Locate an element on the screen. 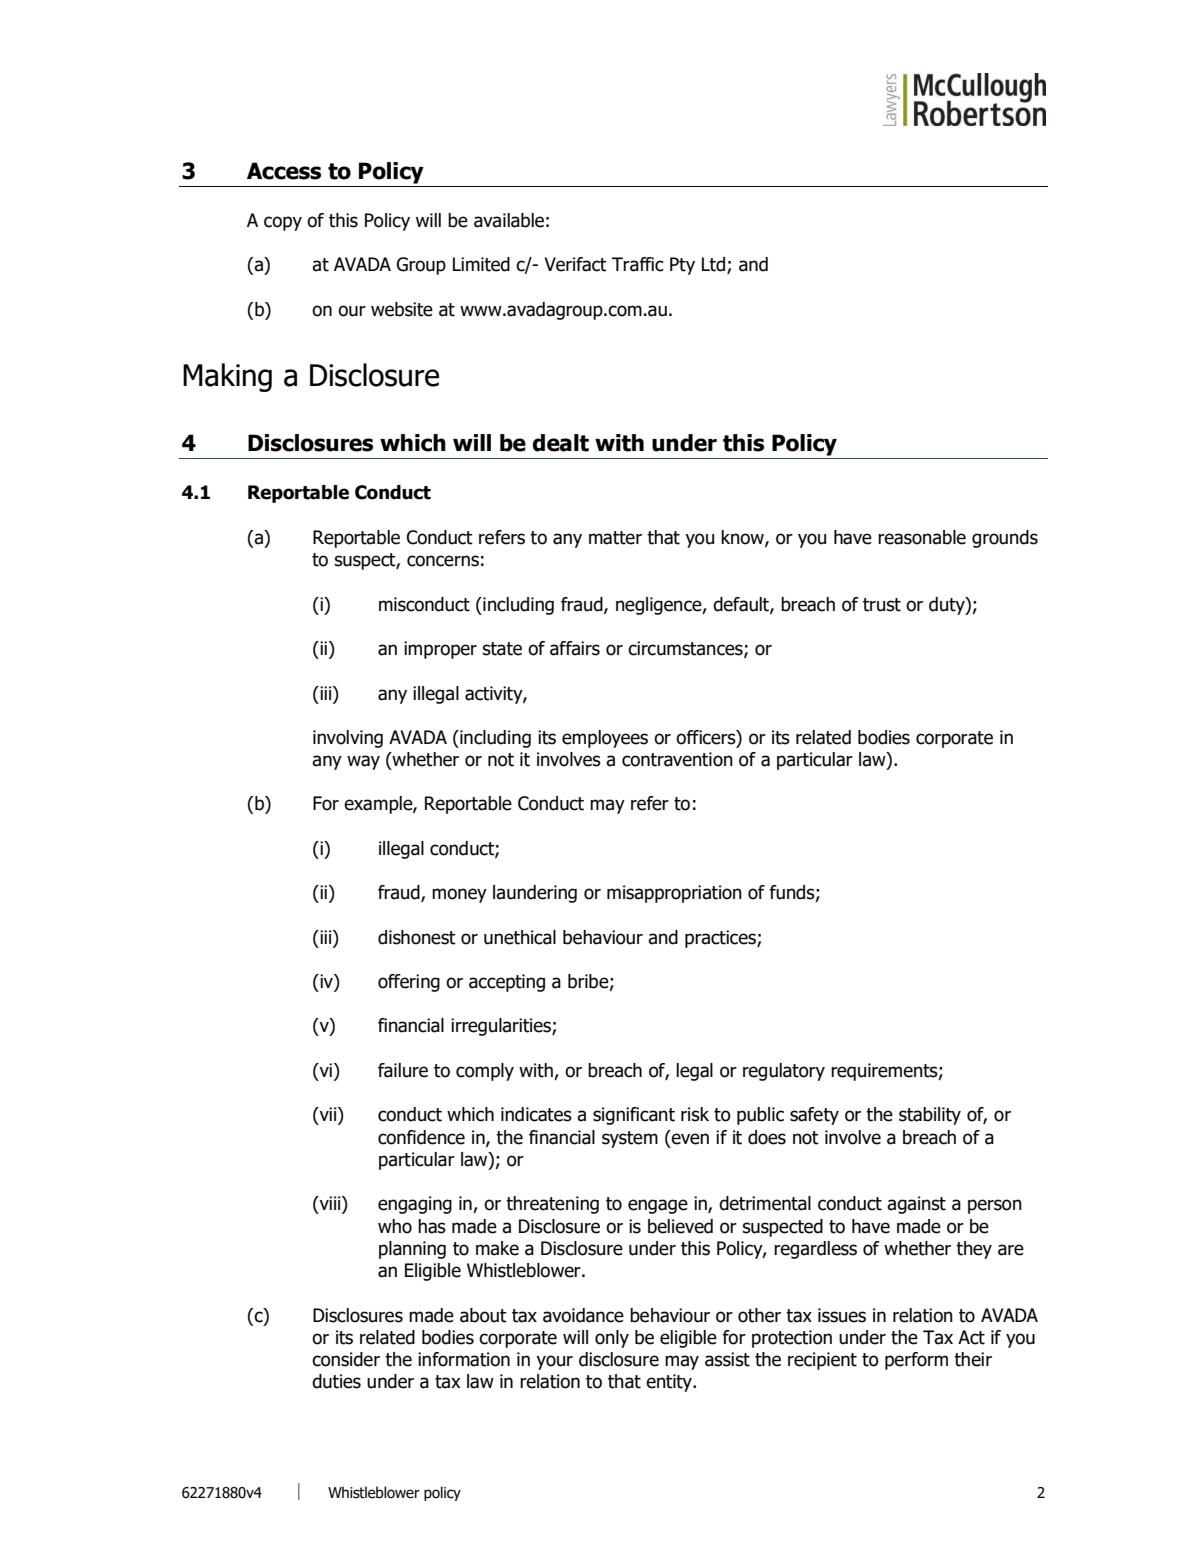 The image size is (1202, 1555). significant is located at coordinates (634, 1116).
